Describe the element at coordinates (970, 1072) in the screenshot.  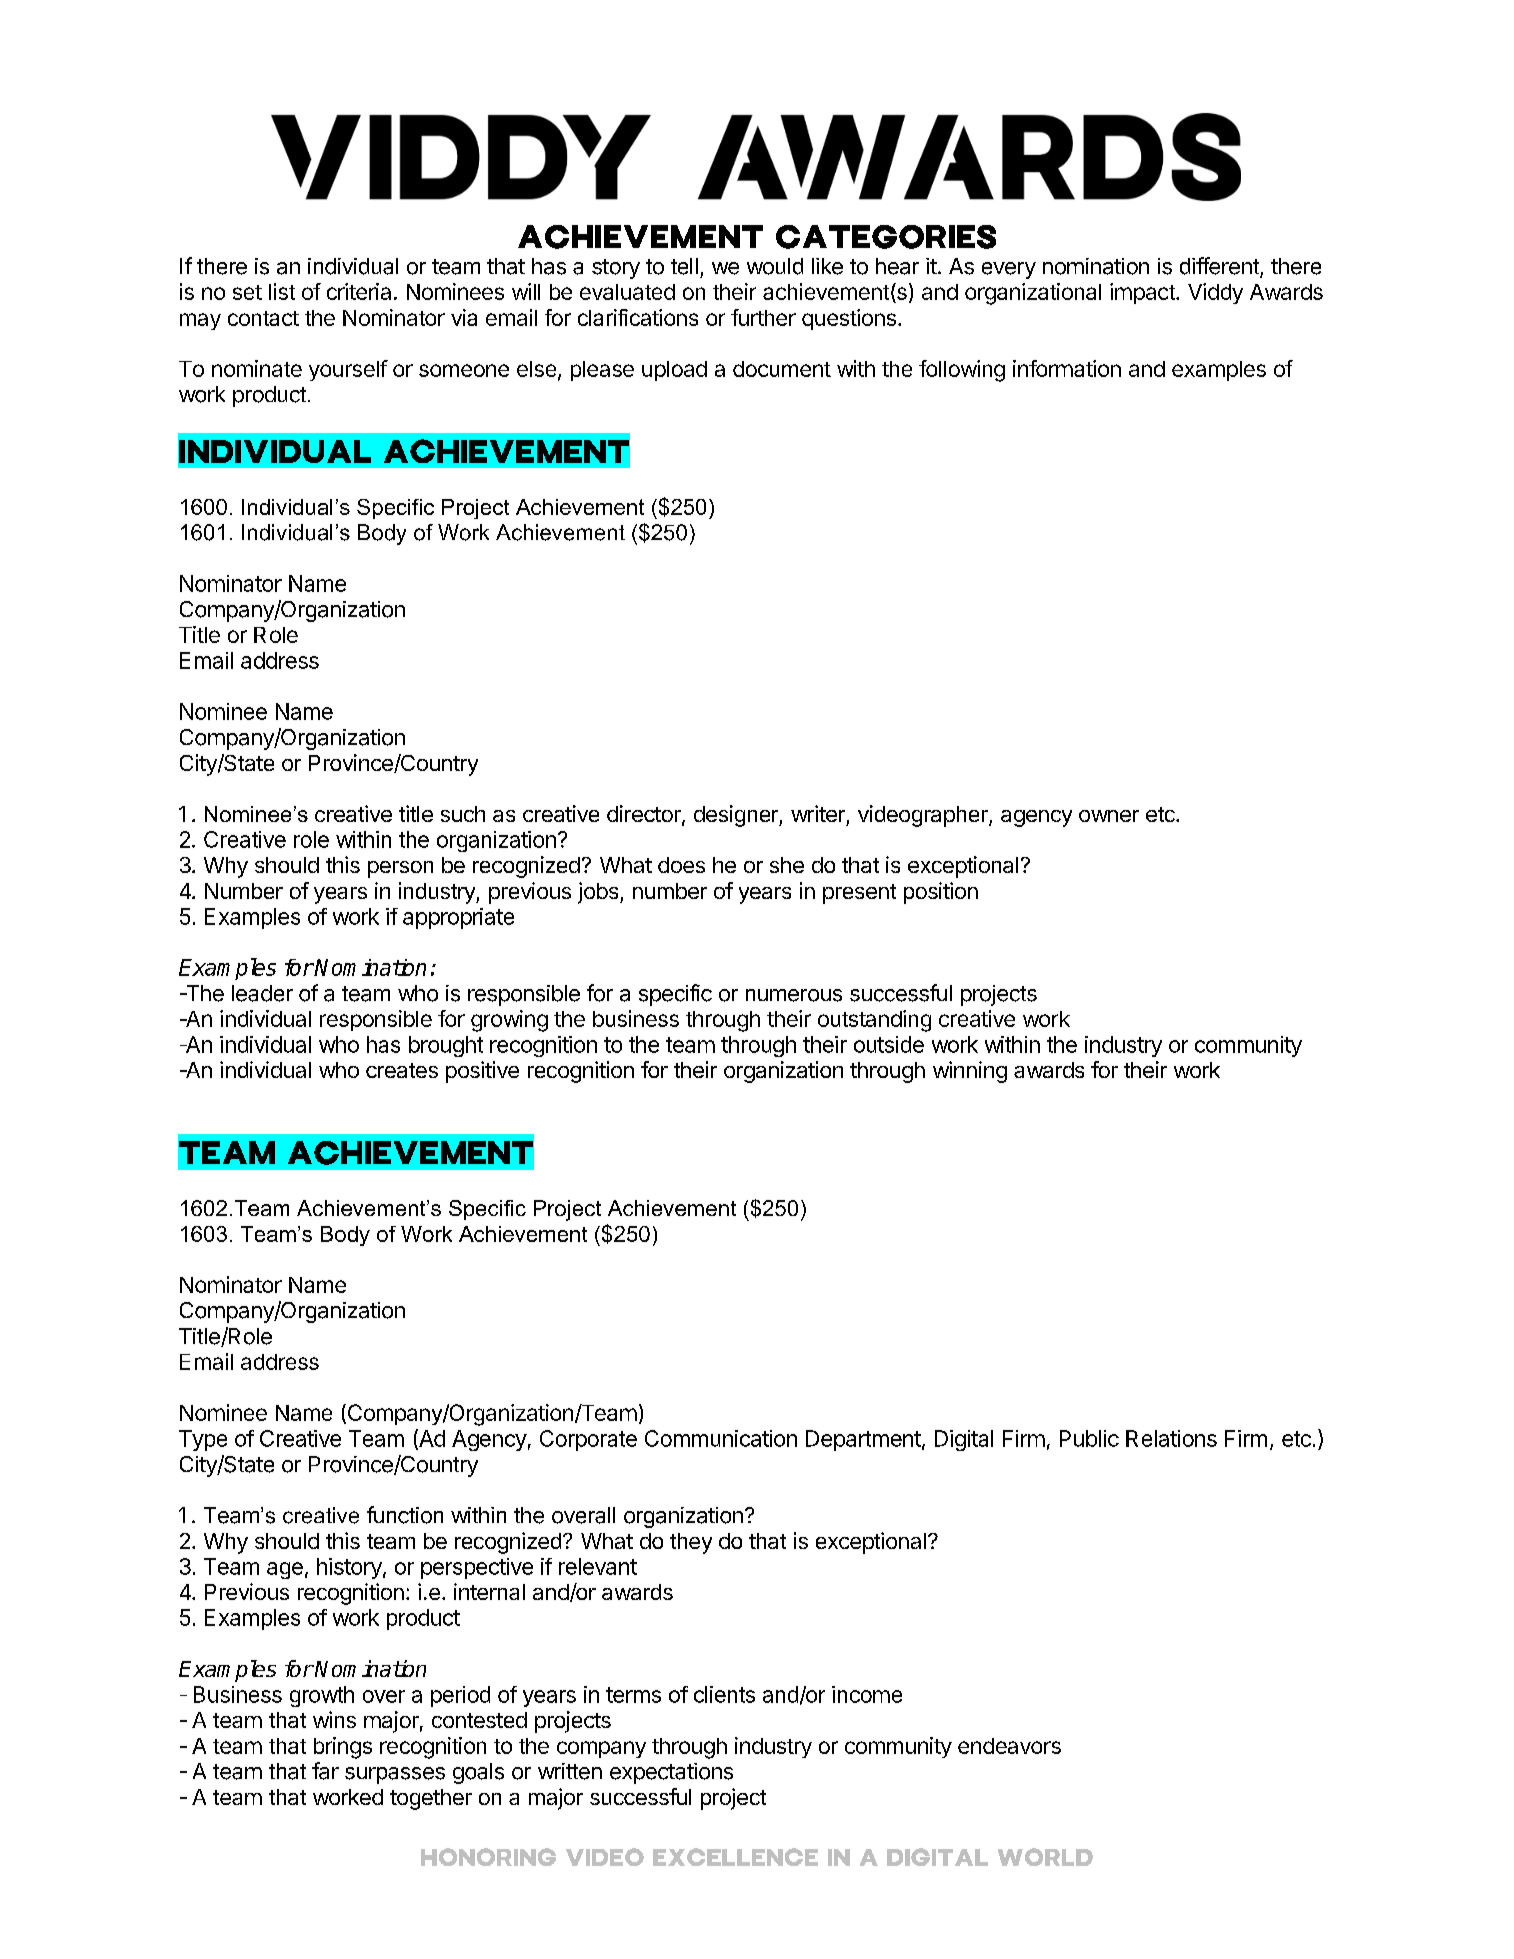
I see `winning` at that location.
